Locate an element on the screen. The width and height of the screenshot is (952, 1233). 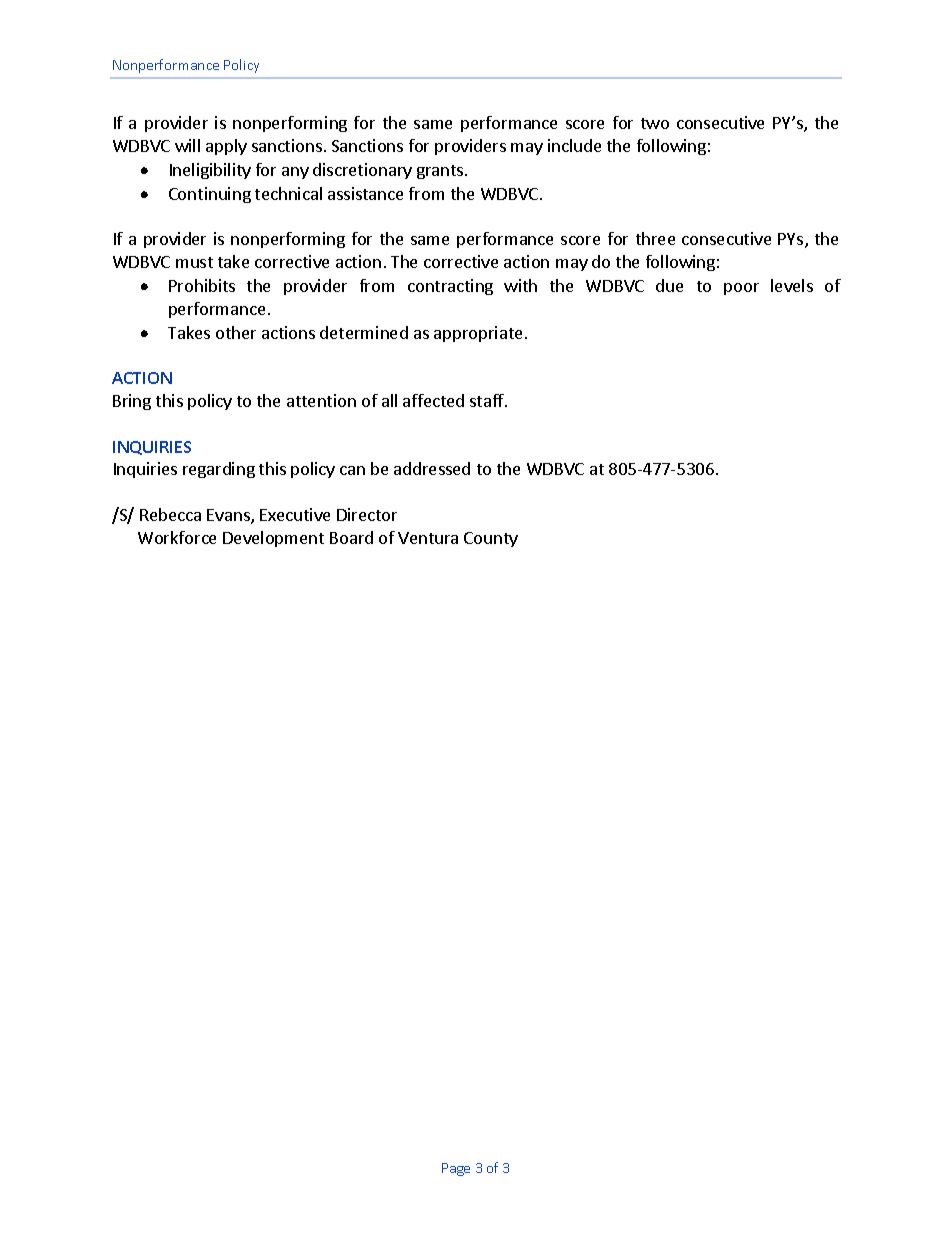
Board is located at coordinates (351, 537).
